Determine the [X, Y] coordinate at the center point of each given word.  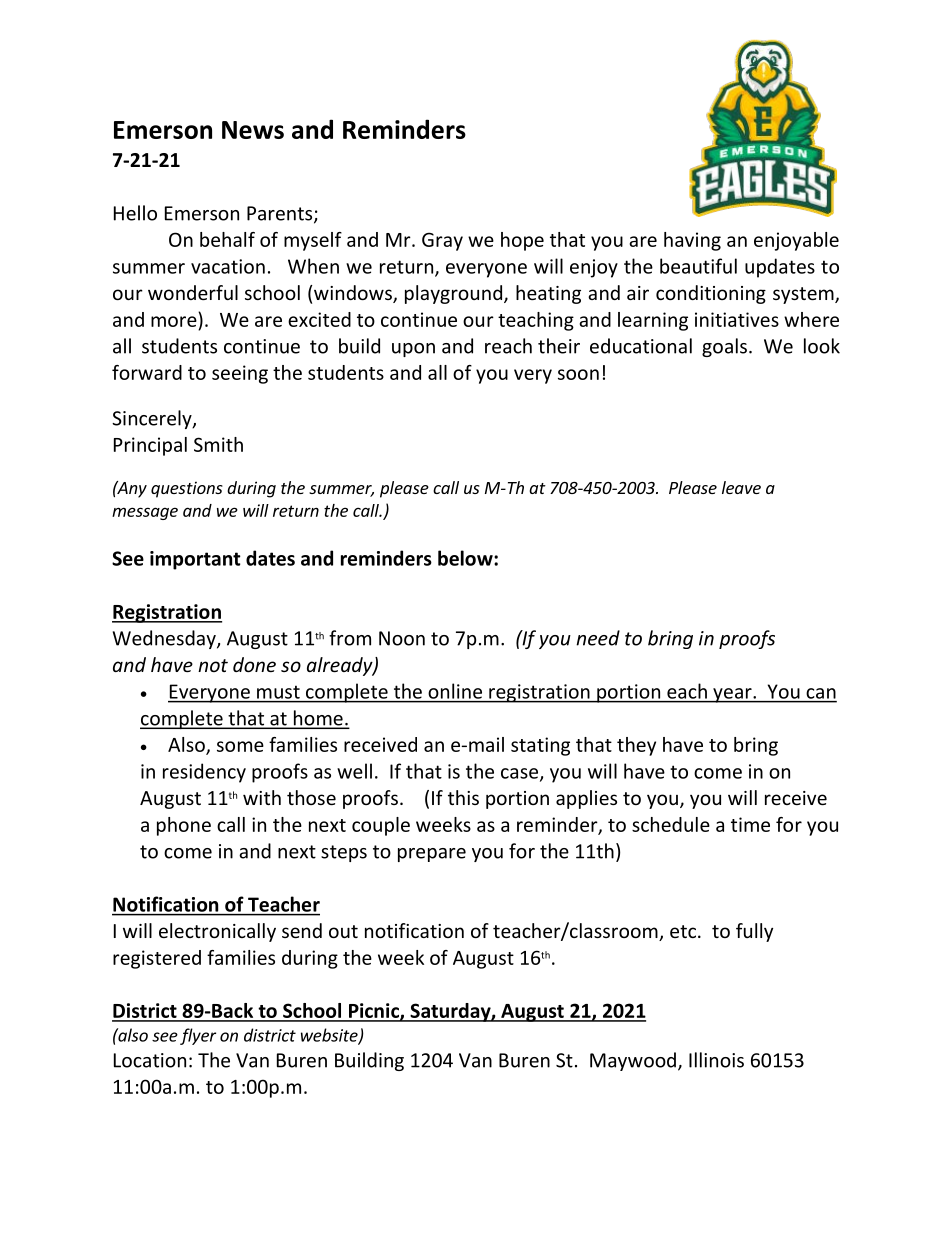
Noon [402, 638]
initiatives [737, 319]
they [636, 746]
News [253, 130]
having [692, 241]
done [254, 664]
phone [184, 826]
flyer [198, 1036]
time [750, 824]
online [455, 691]
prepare [432, 855]
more [174, 321]
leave [741, 487]
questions [187, 489]
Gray [442, 241]
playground [453, 294]
